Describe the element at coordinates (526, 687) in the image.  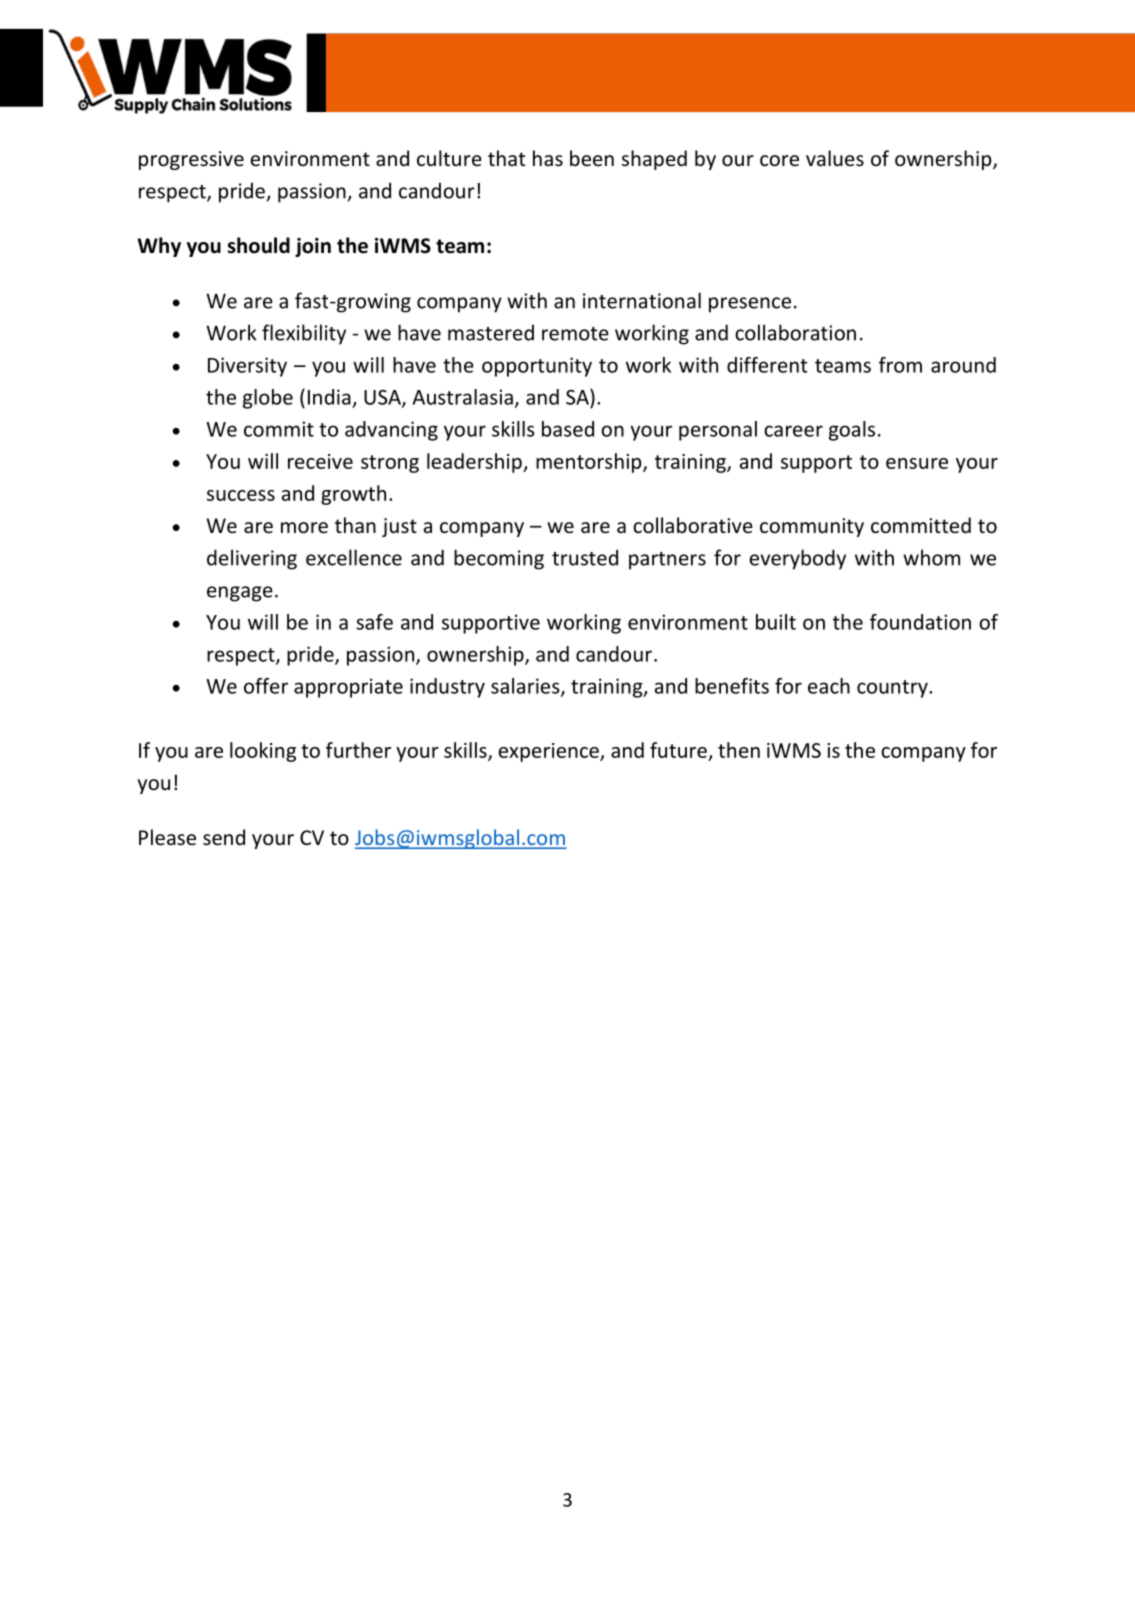
I see `salaries` at that location.
